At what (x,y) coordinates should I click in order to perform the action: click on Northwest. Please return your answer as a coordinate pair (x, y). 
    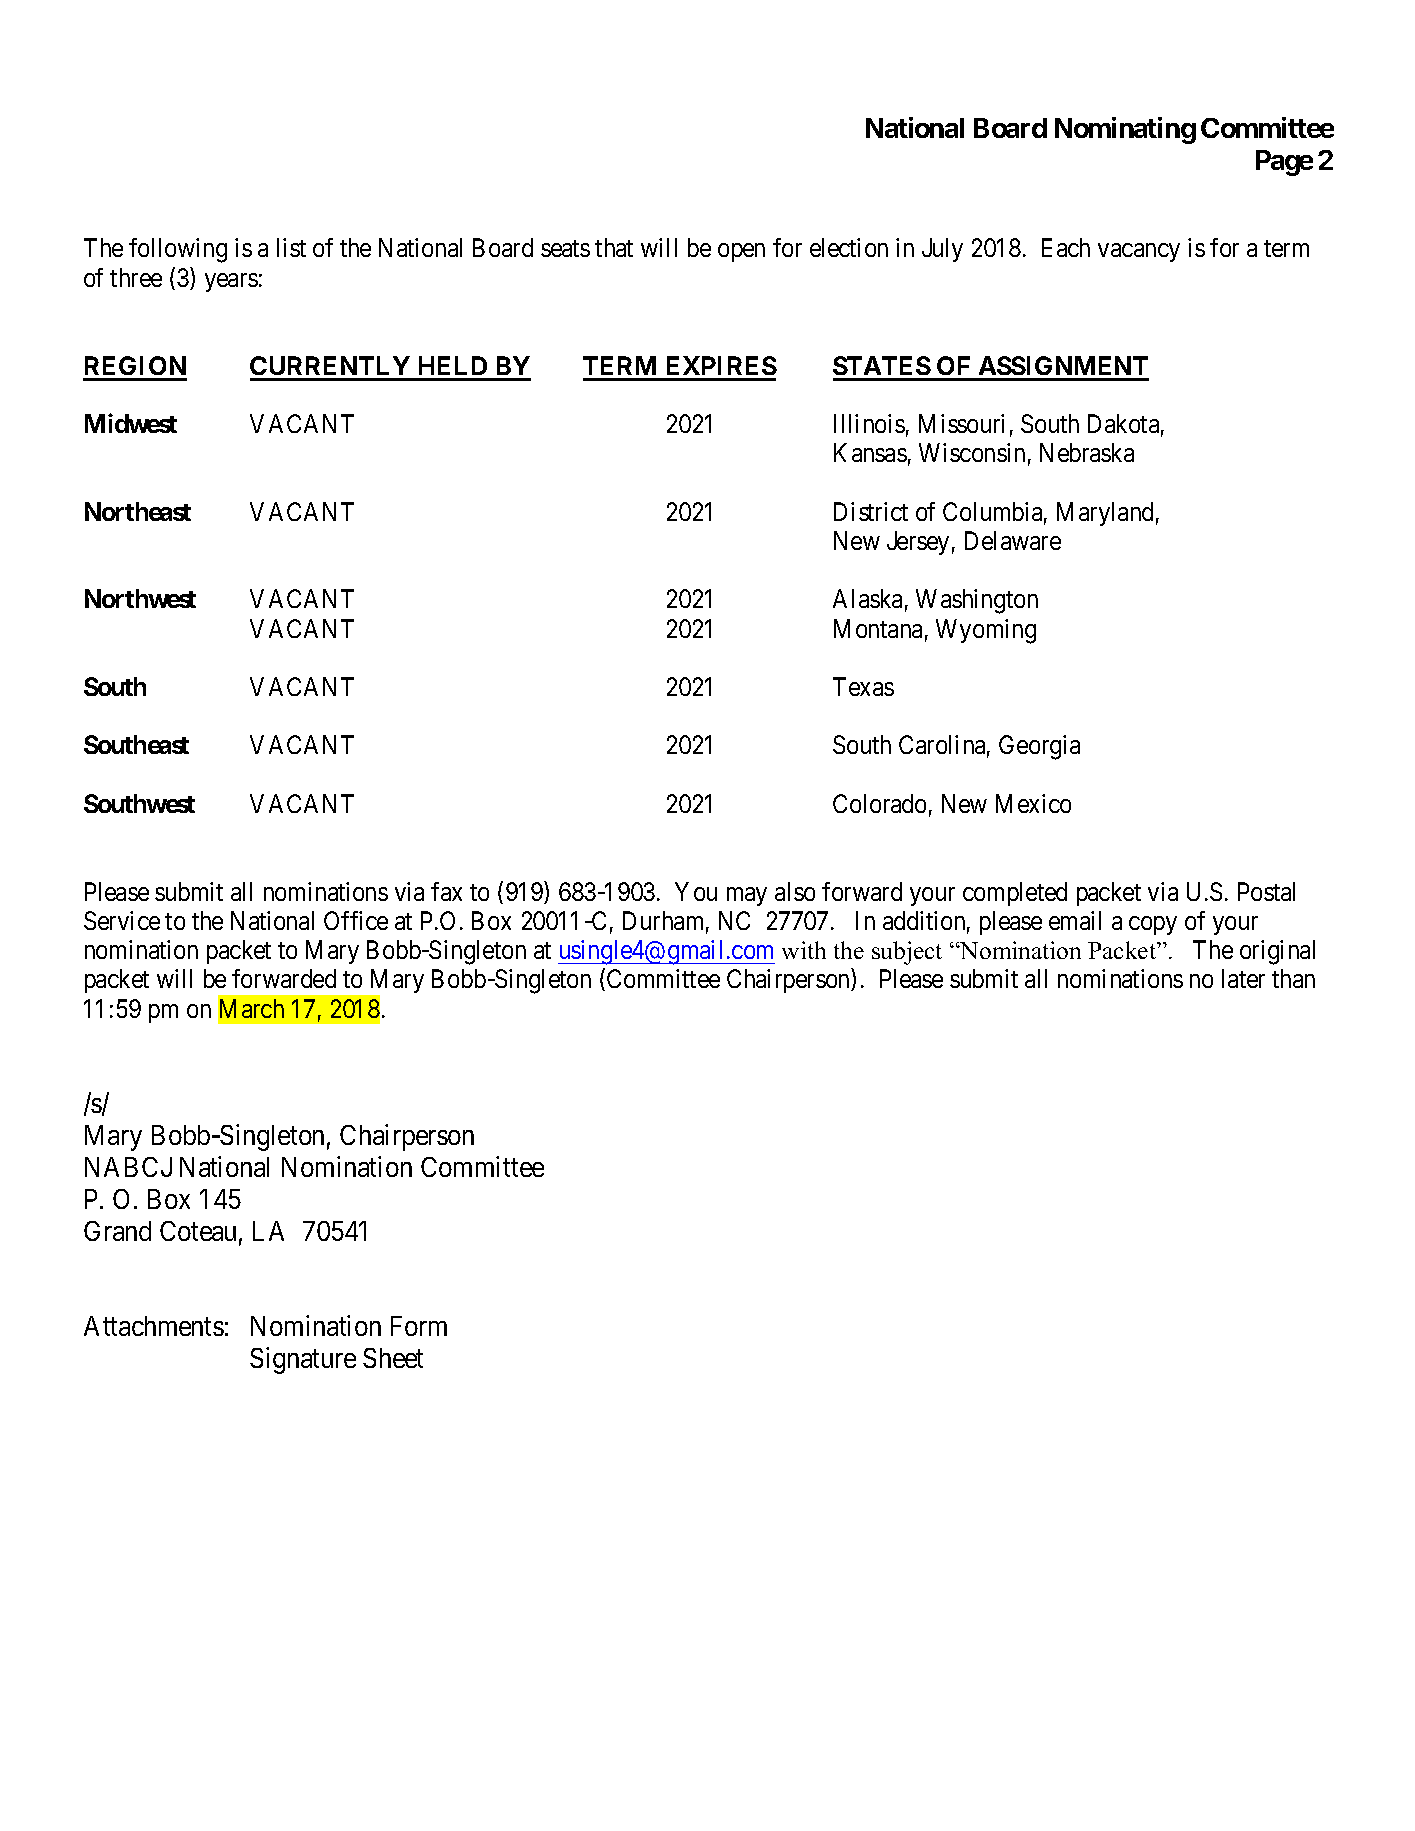
    Looking at the image, I should click on (140, 598).
